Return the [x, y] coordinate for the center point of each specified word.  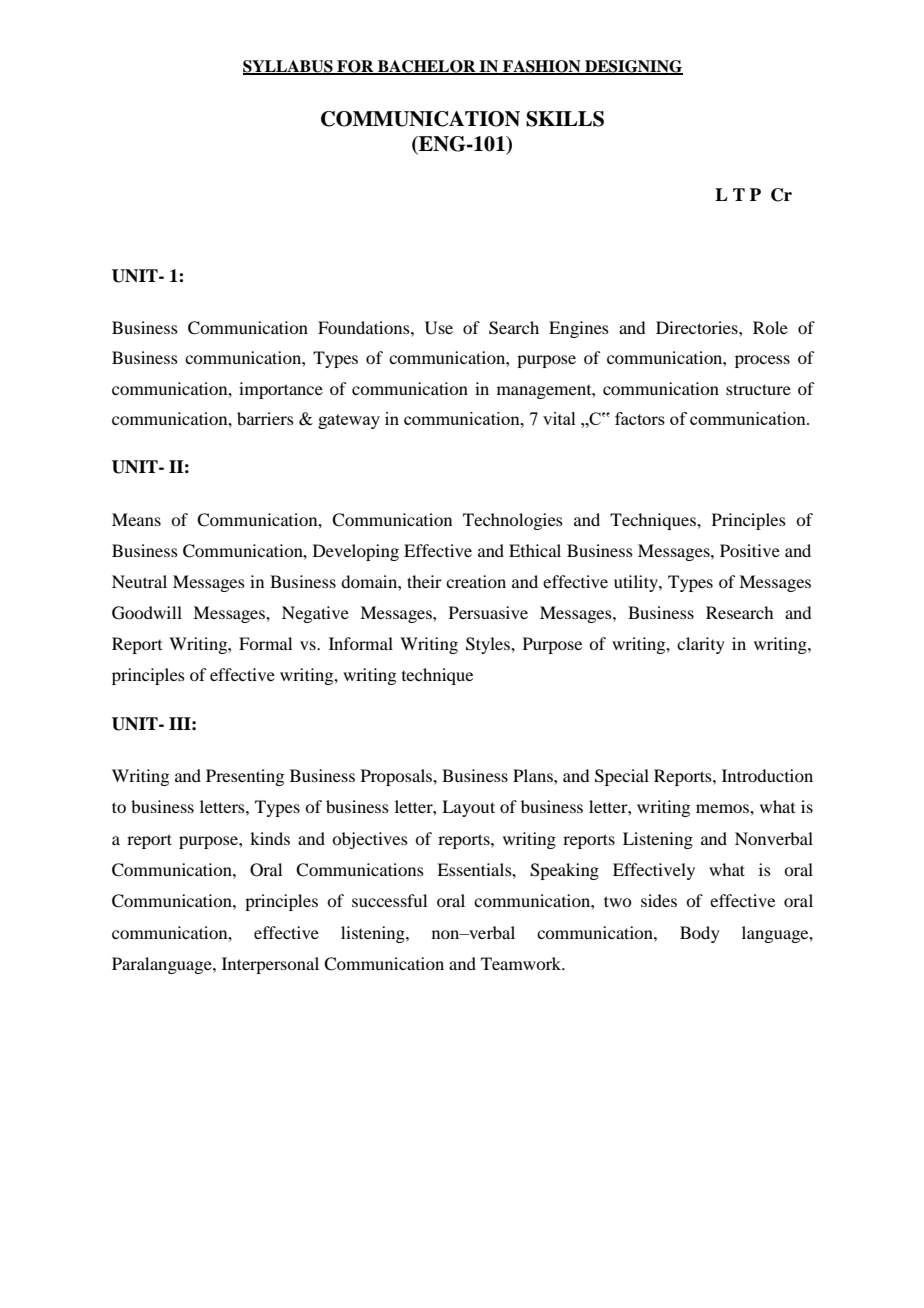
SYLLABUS [289, 67]
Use [439, 328]
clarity [701, 645]
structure [758, 389]
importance [281, 390]
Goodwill [147, 613]
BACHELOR [427, 67]
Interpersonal [270, 965]
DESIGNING [633, 67]
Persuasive [488, 612]
